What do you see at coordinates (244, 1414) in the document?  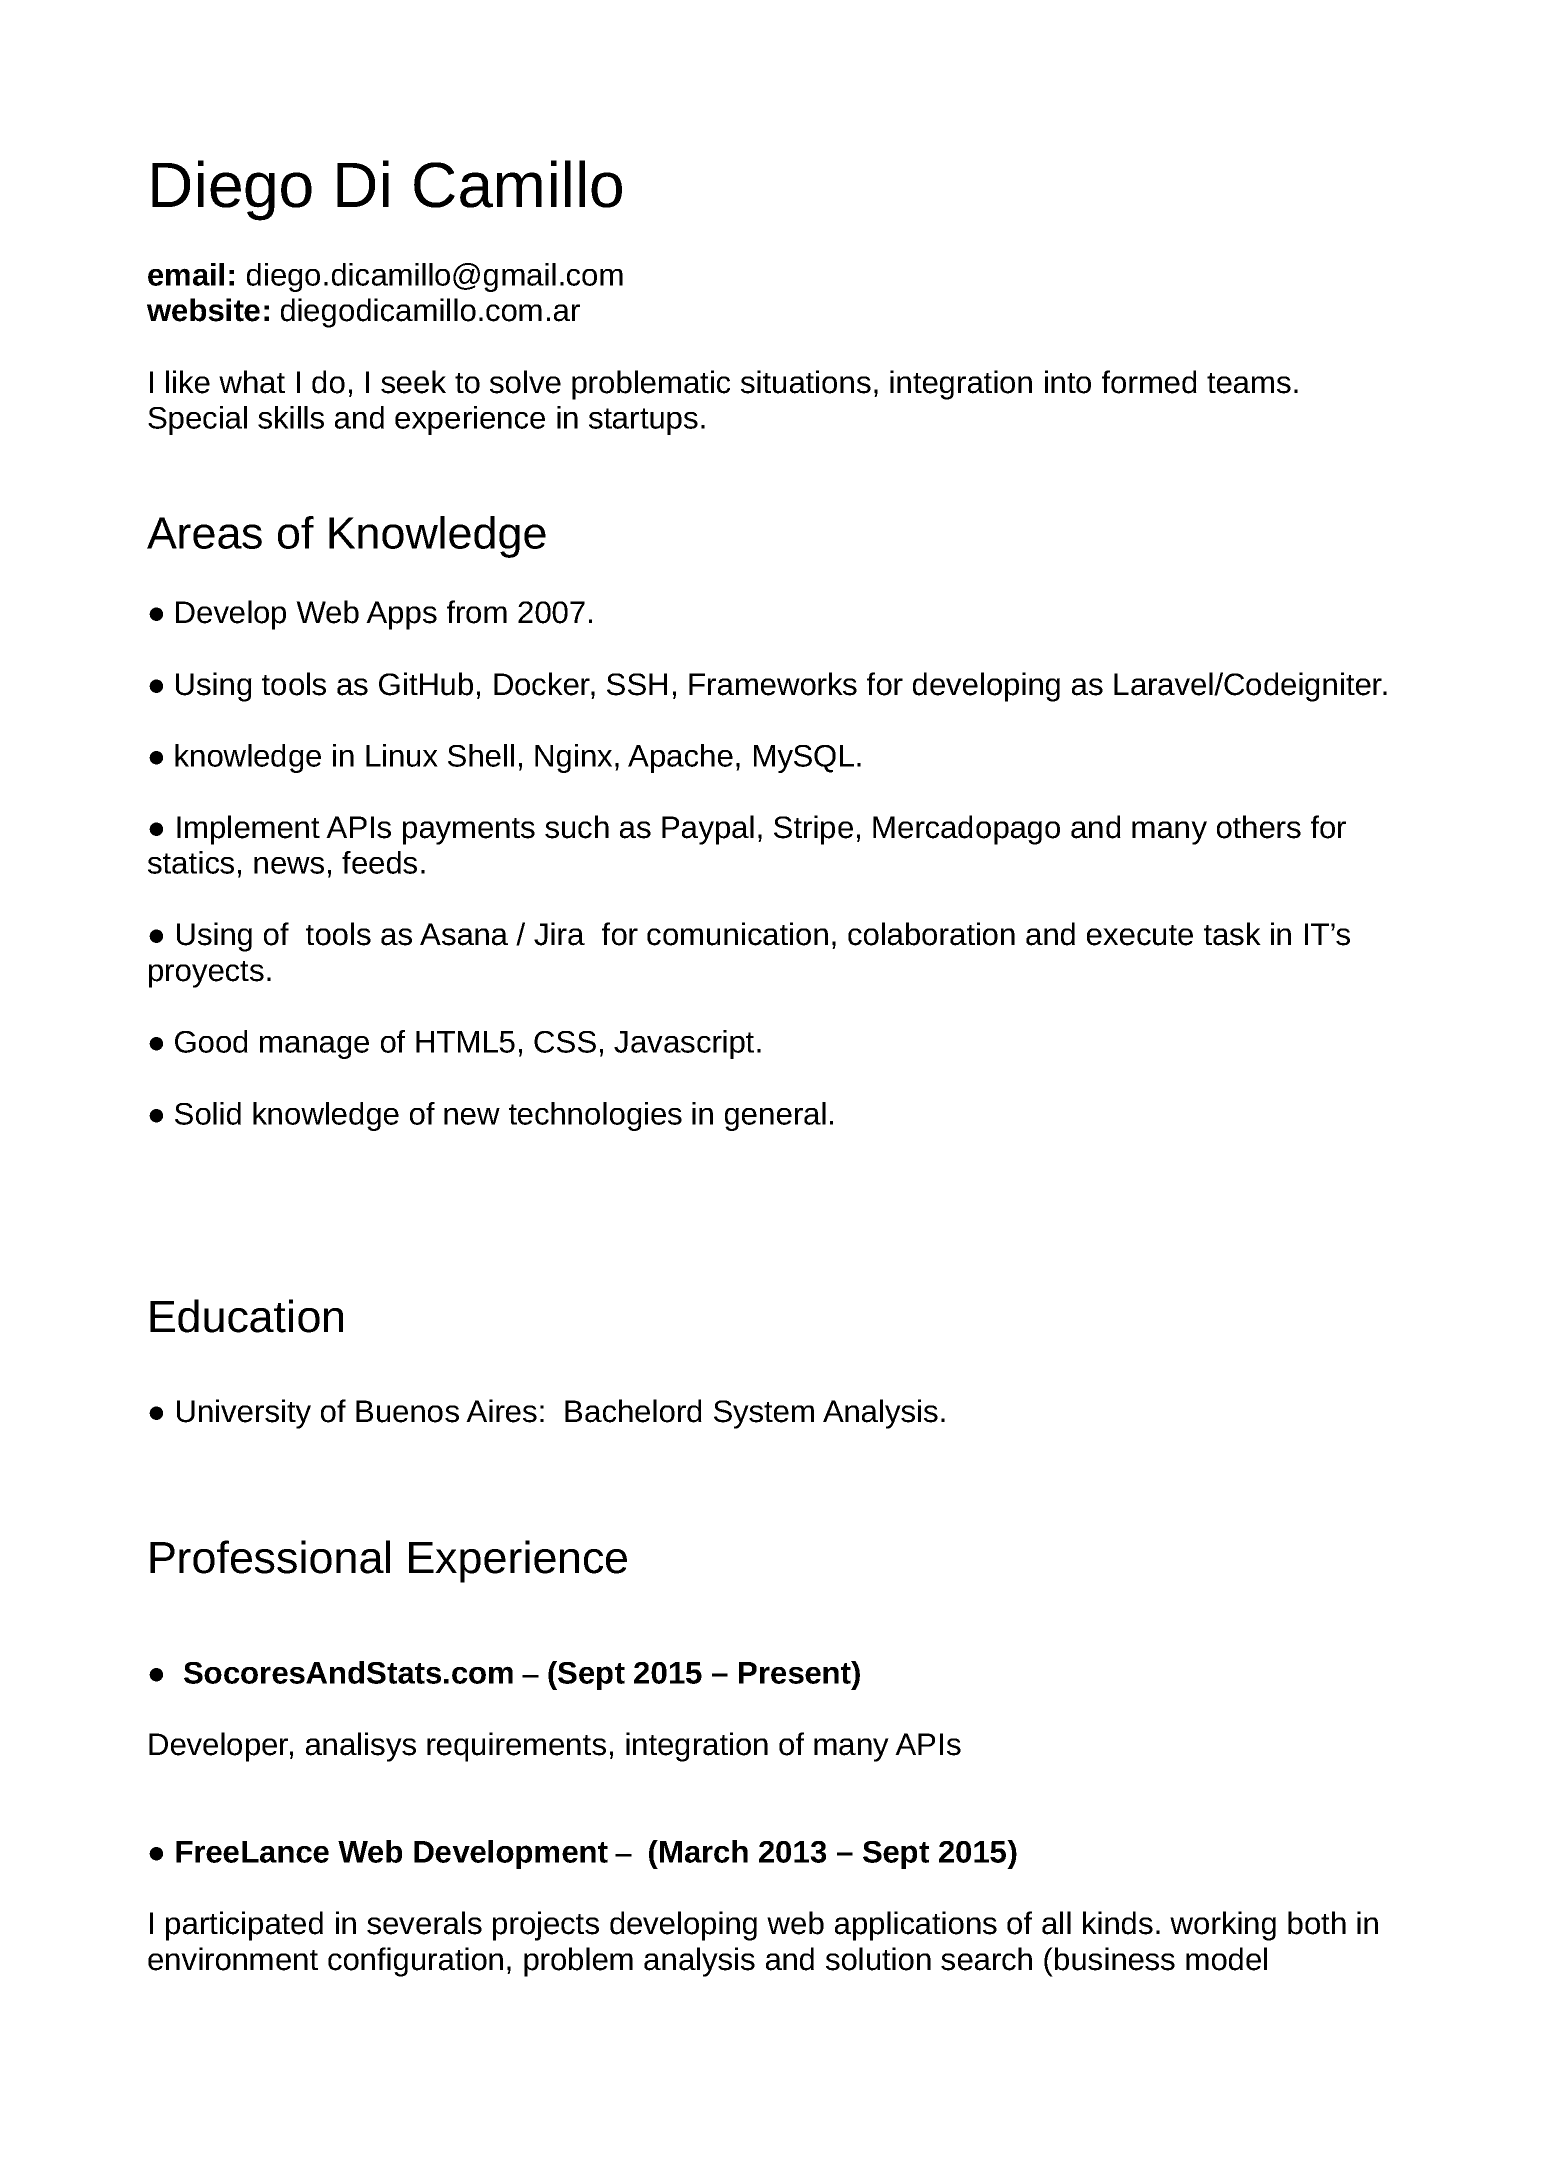 I see `University` at bounding box center [244, 1414].
